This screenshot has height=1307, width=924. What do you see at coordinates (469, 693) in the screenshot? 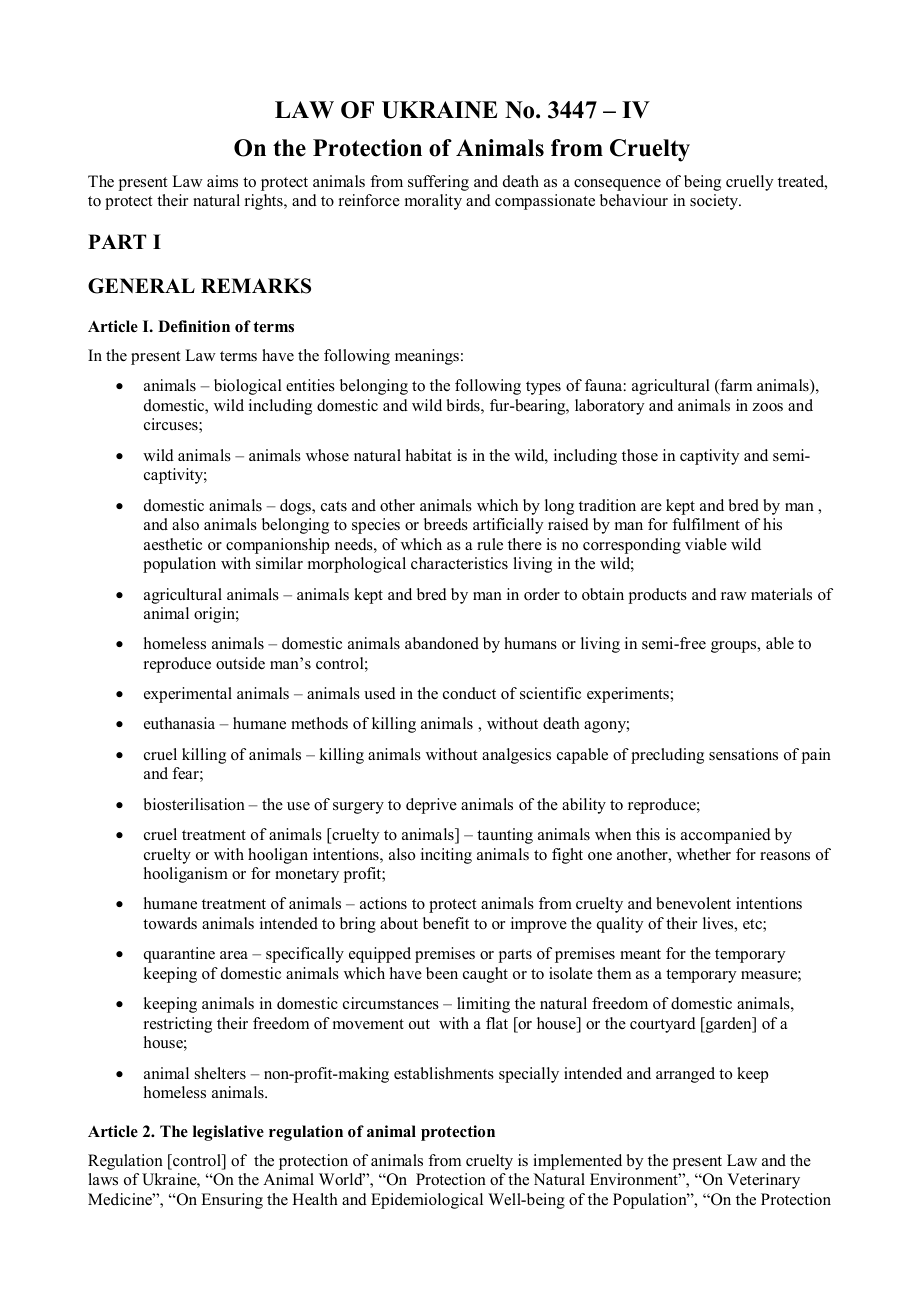
I see `conduct` at bounding box center [469, 693].
